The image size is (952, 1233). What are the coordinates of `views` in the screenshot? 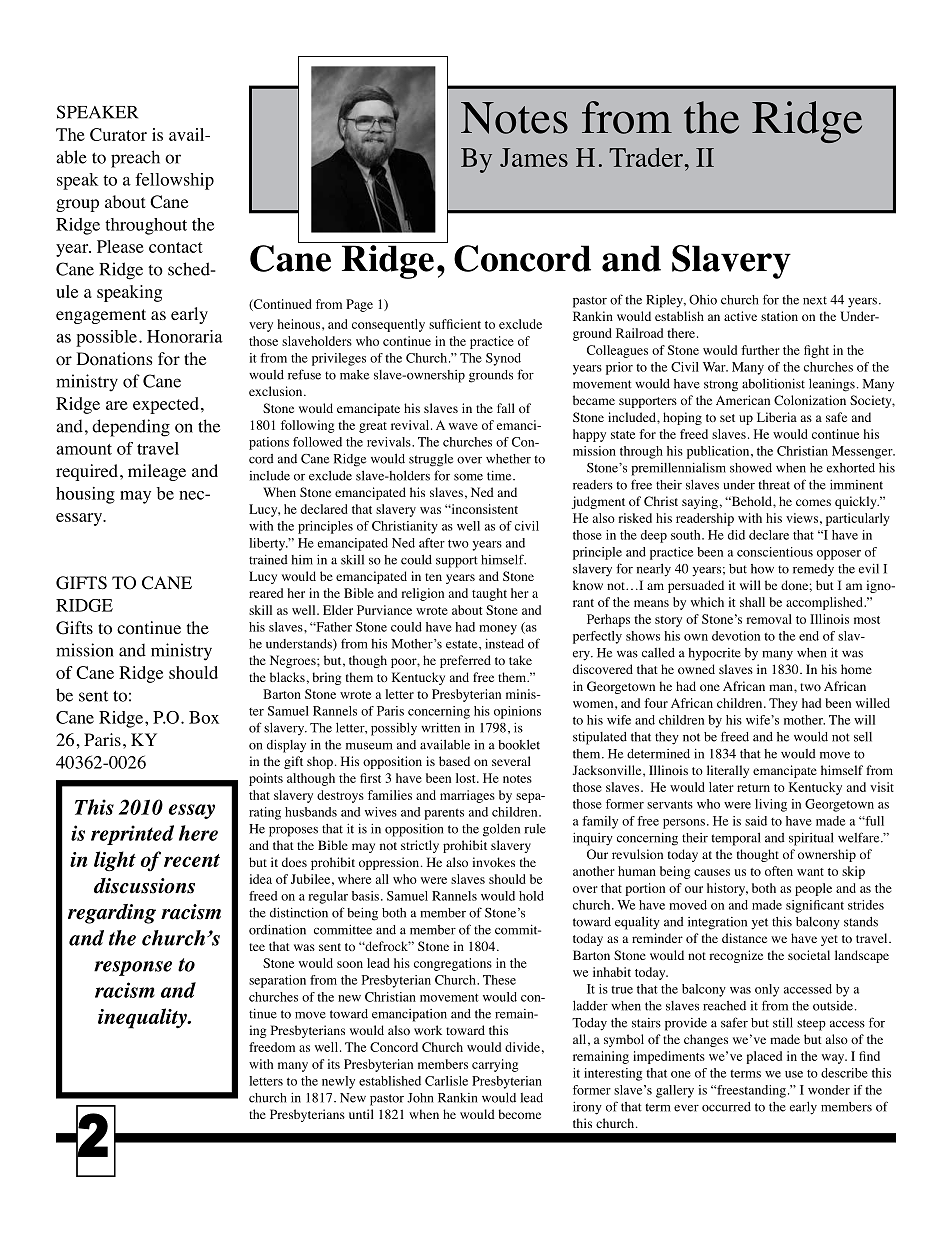 It's located at (802, 518).
